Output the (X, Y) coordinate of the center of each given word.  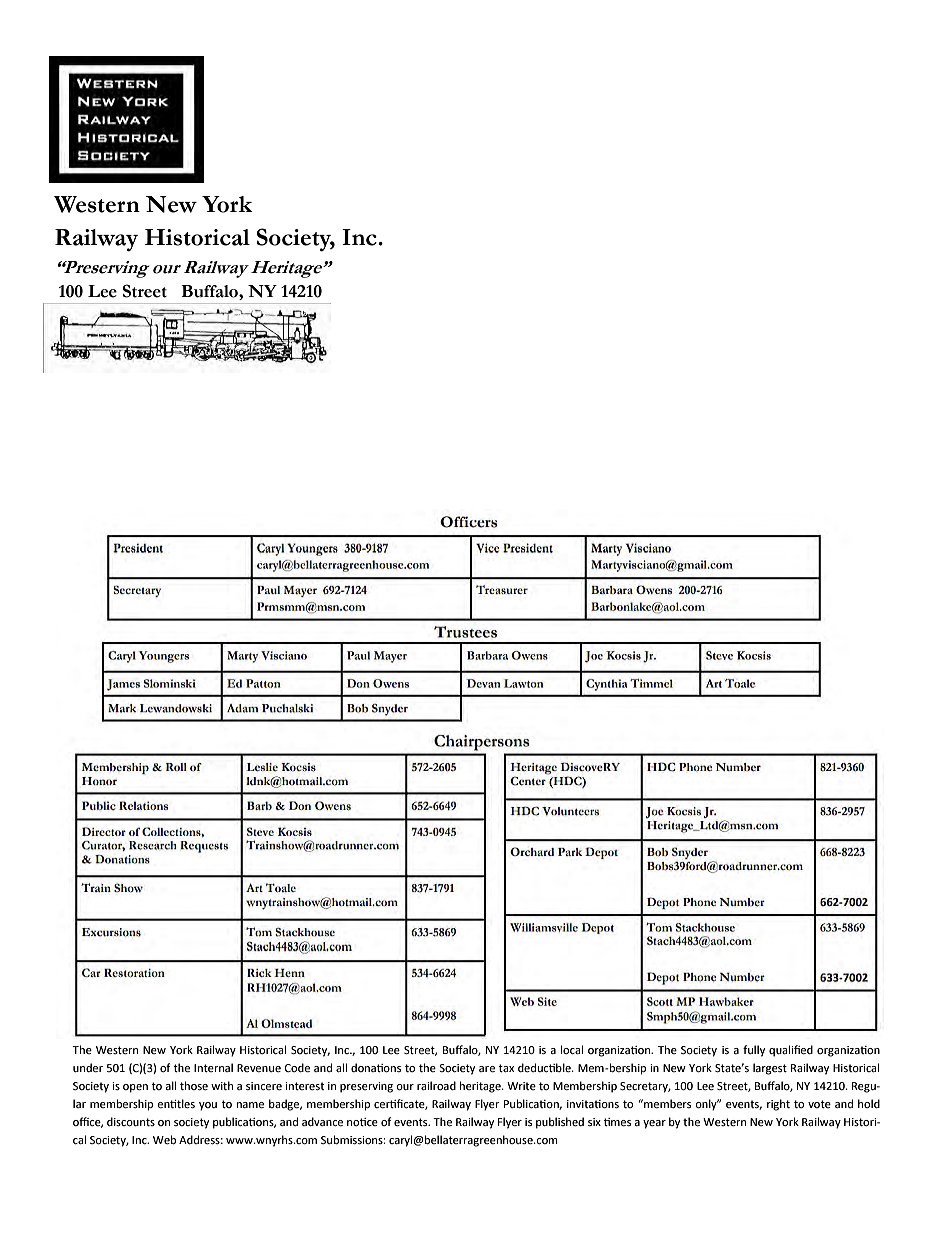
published (560, 1123)
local (572, 1049)
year (654, 1124)
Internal (213, 1067)
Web (164, 1140)
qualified (791, 1051)
